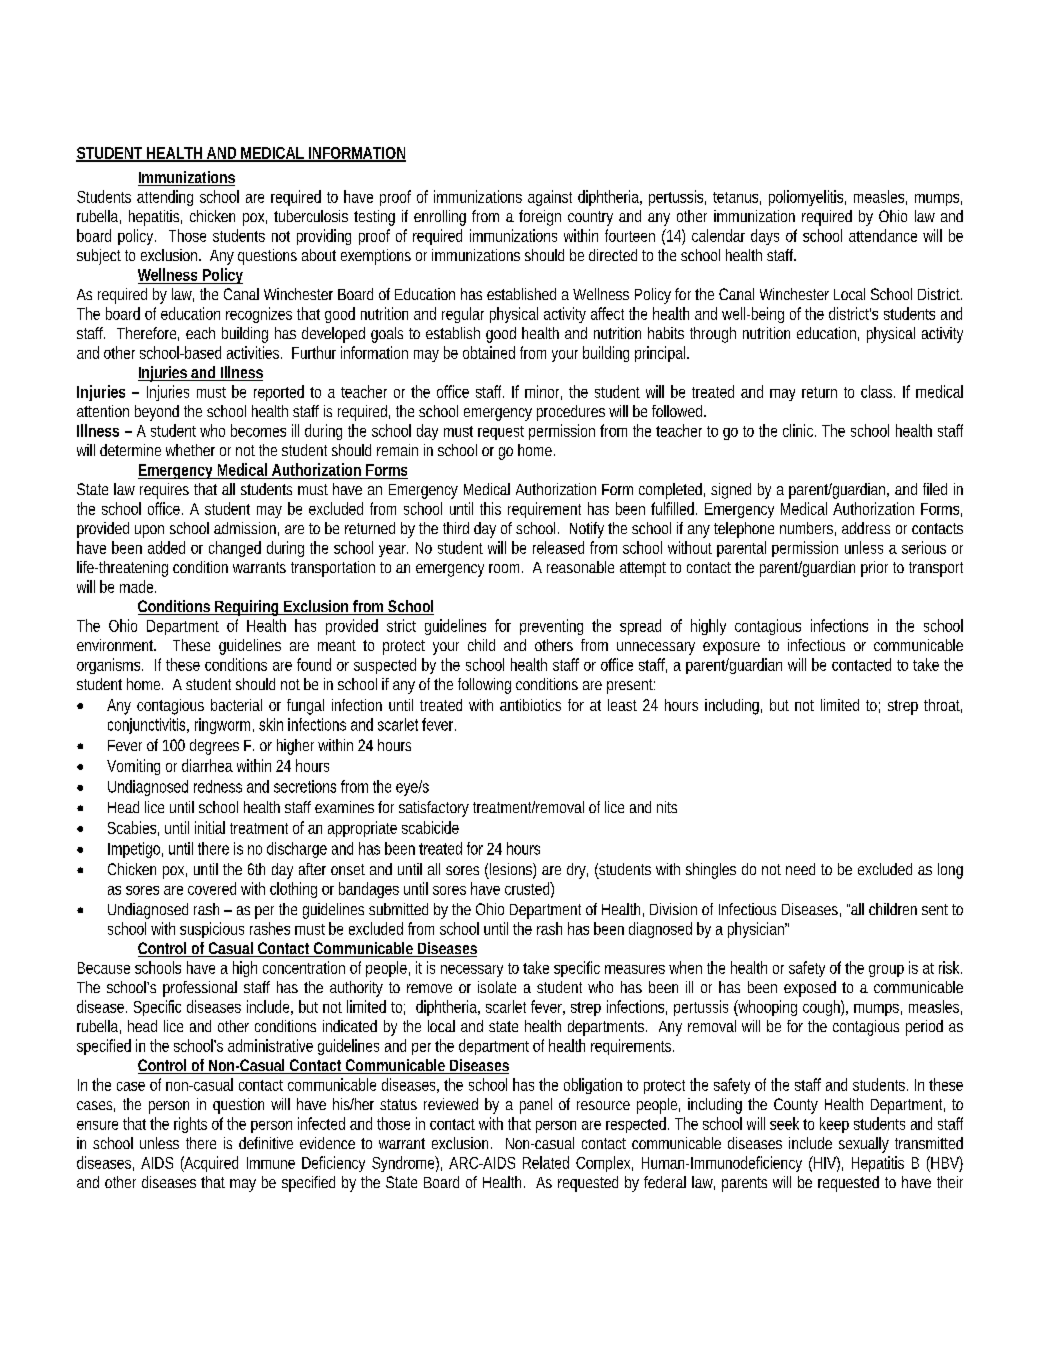 Image resolution: width=1040 pixels, height=1346 pixels. Describe the element at coordinates (883, 235) in the page. I see `attendance` at that location.
